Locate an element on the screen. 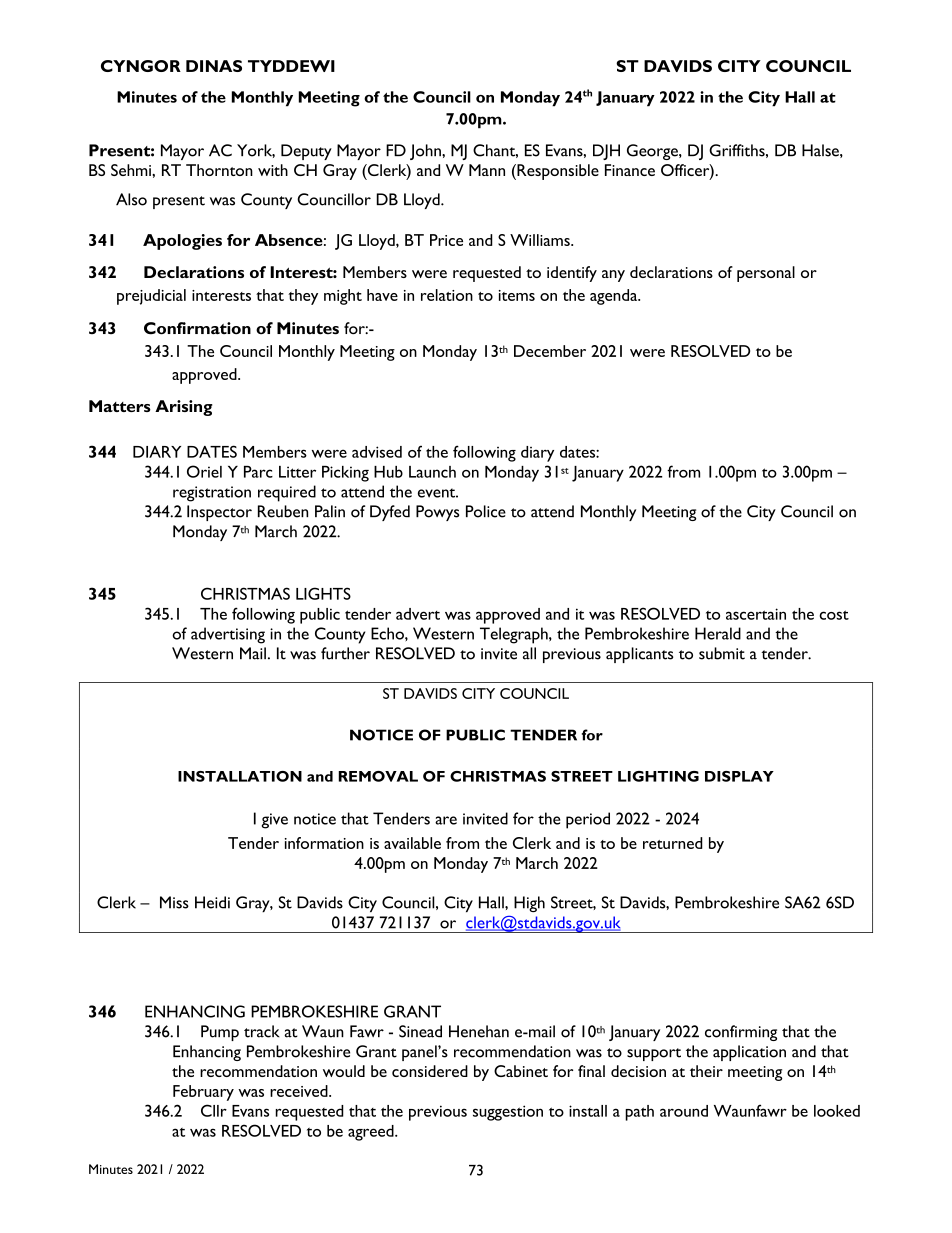 Image resolution: width=952 pixels, height=1233 pixels. George is located at coordinates (653, 152).
